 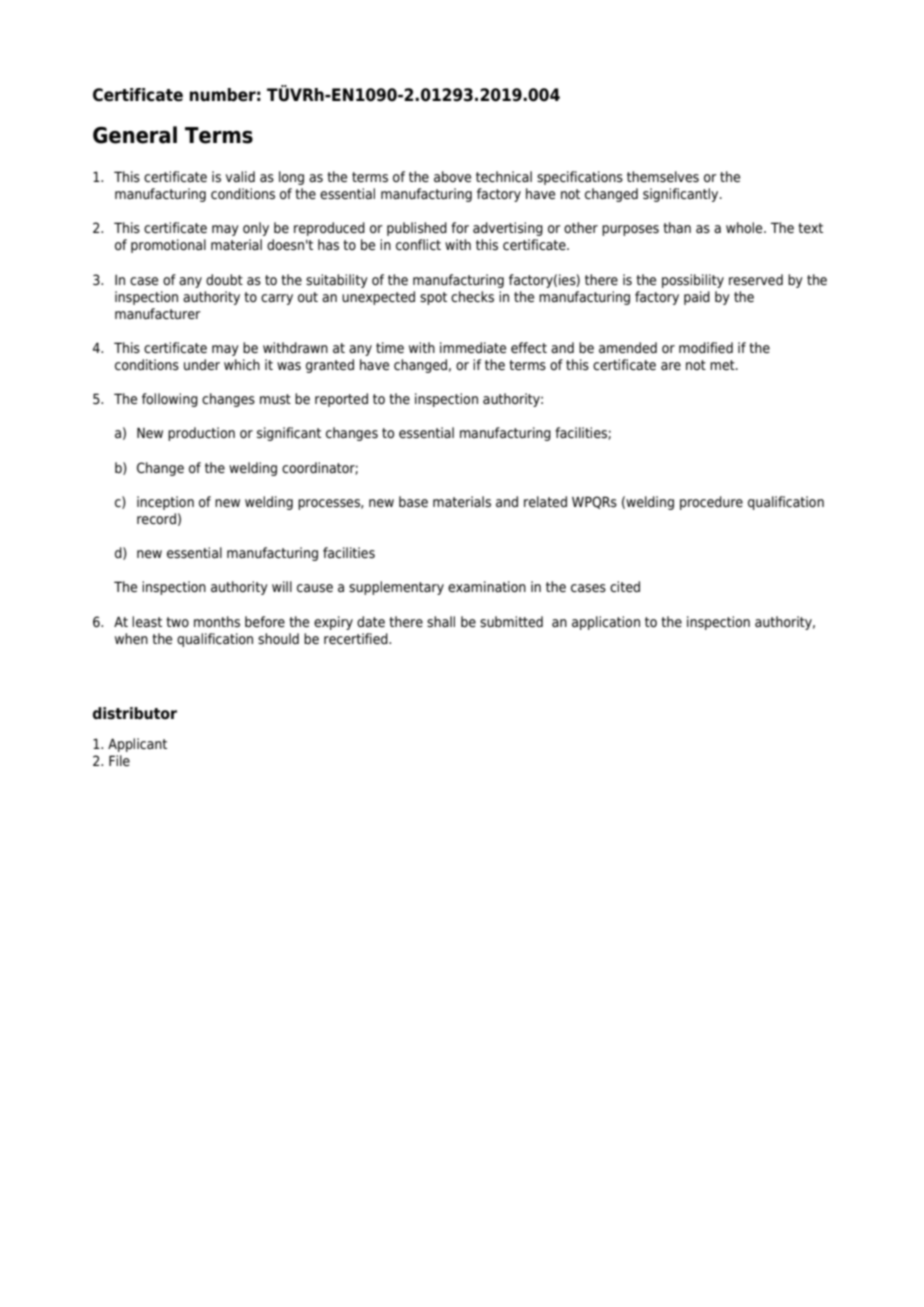 What do you see at coordinates (217, 621) in the page?
I see `months` at bounding box center [217, 621].
